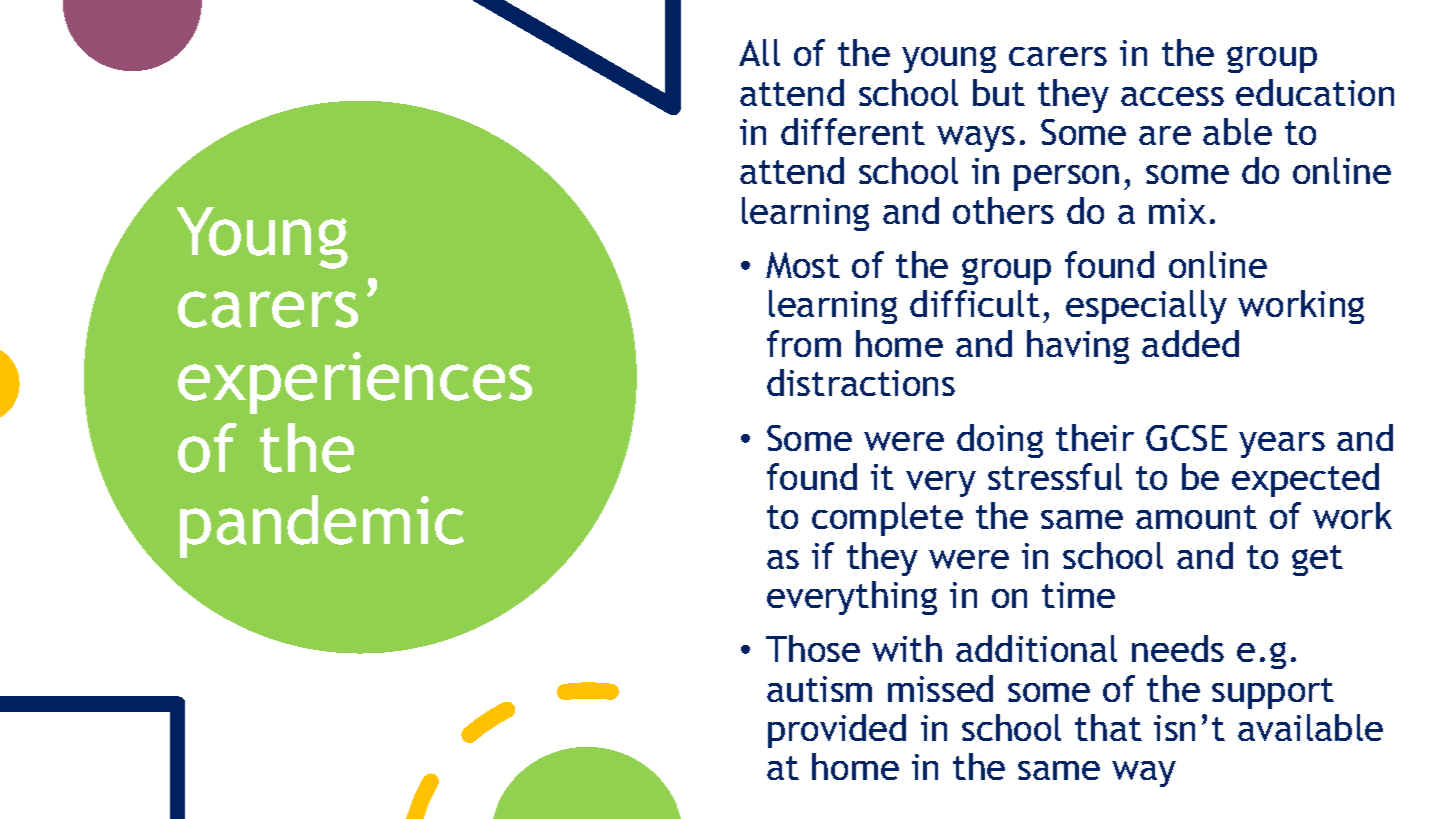 The width and height of the screenshot is (1456, 819). What do you see at coordinates (861, 382) in the screenshot?
I see `distractions` at bounding box center [861, 382].
